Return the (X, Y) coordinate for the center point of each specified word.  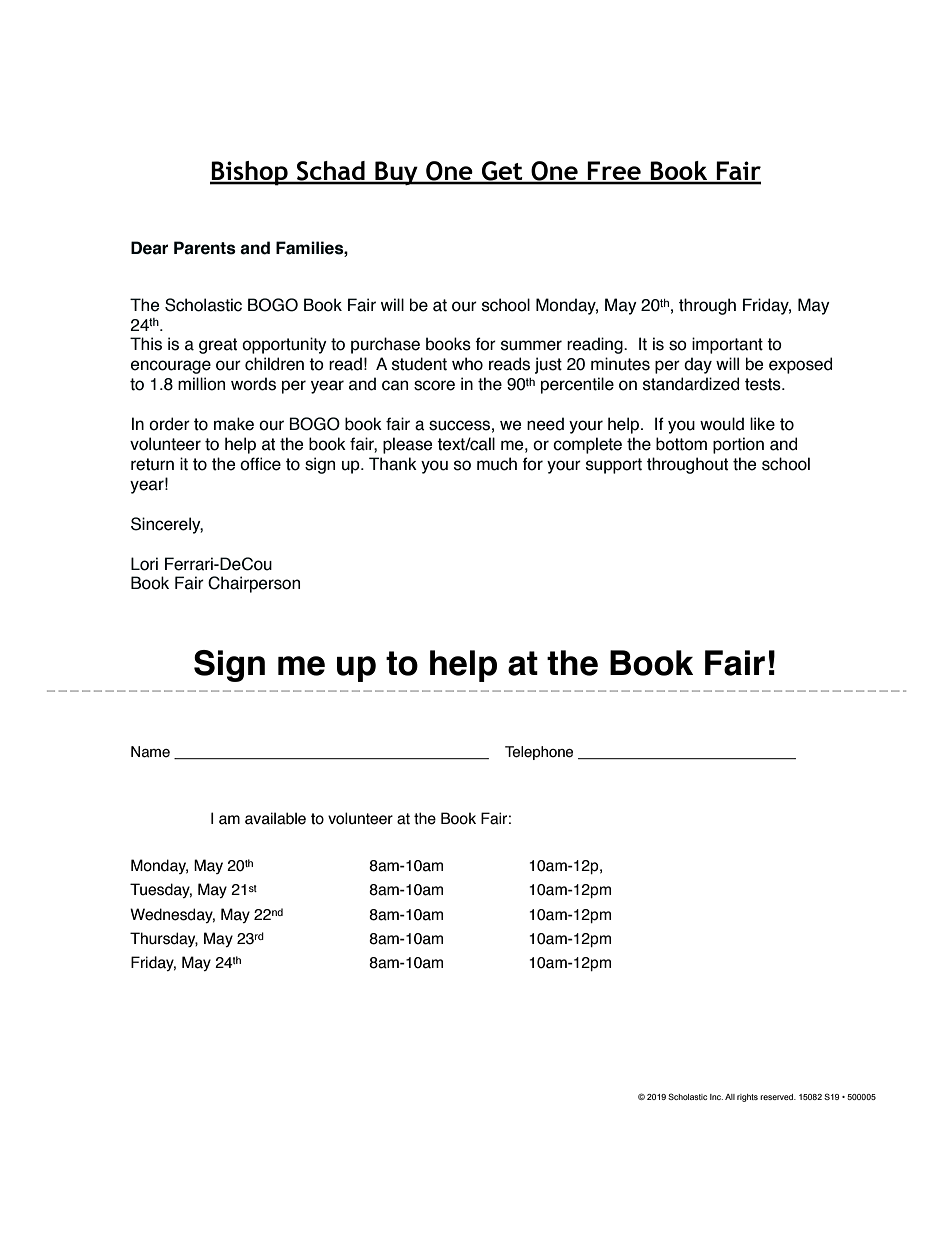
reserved (778, 1097)
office (260, 464)
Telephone (539, 753)
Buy (396, 173)
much (497, 464)
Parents (205, 248)
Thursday (164, 939)
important (727, 345)
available (275, 818)
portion (738, 445)
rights (747, 1098)
